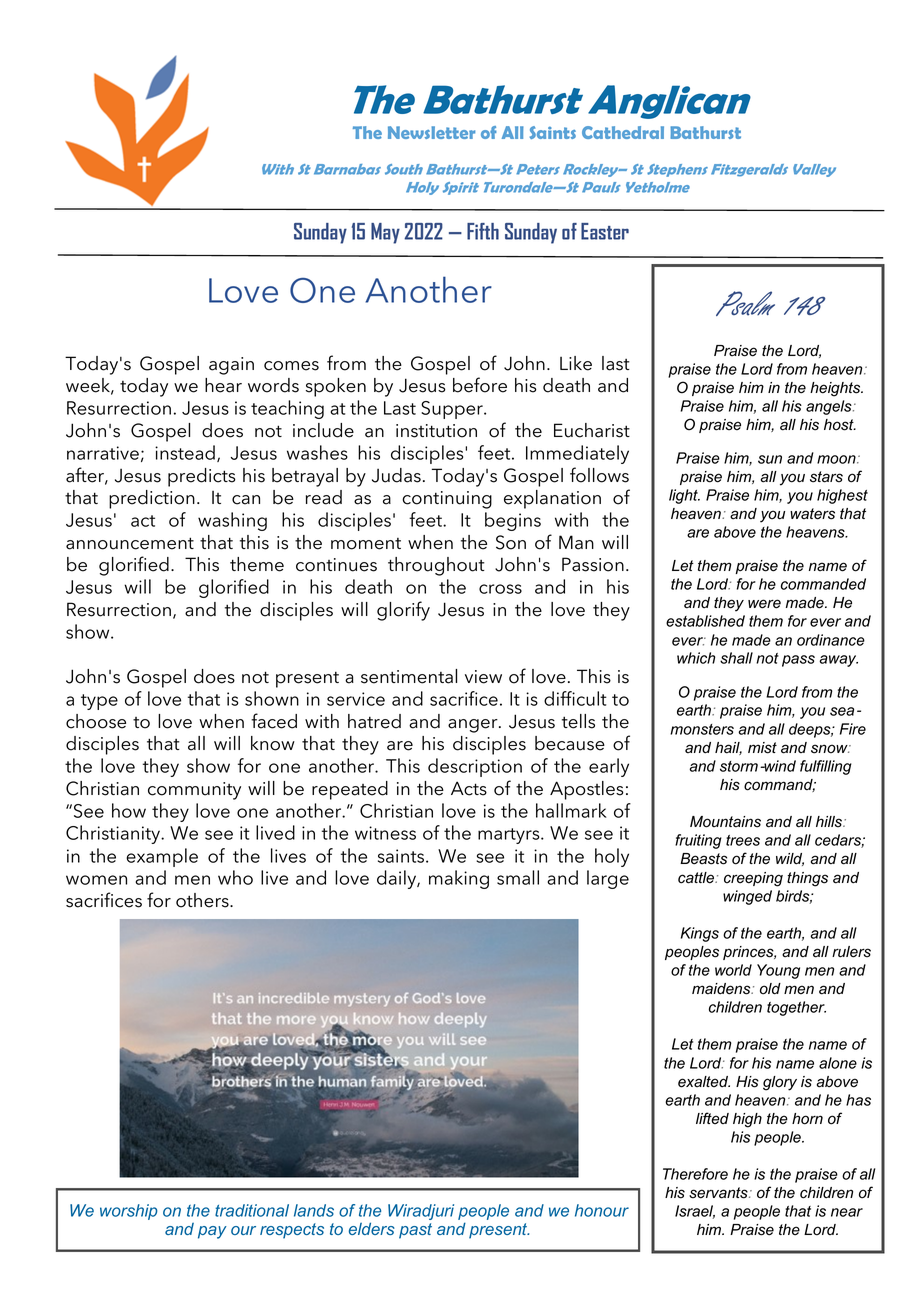  What do you see at coordinates (385, 233) in the page?
I see `May` at bounding box center [385, 233].
